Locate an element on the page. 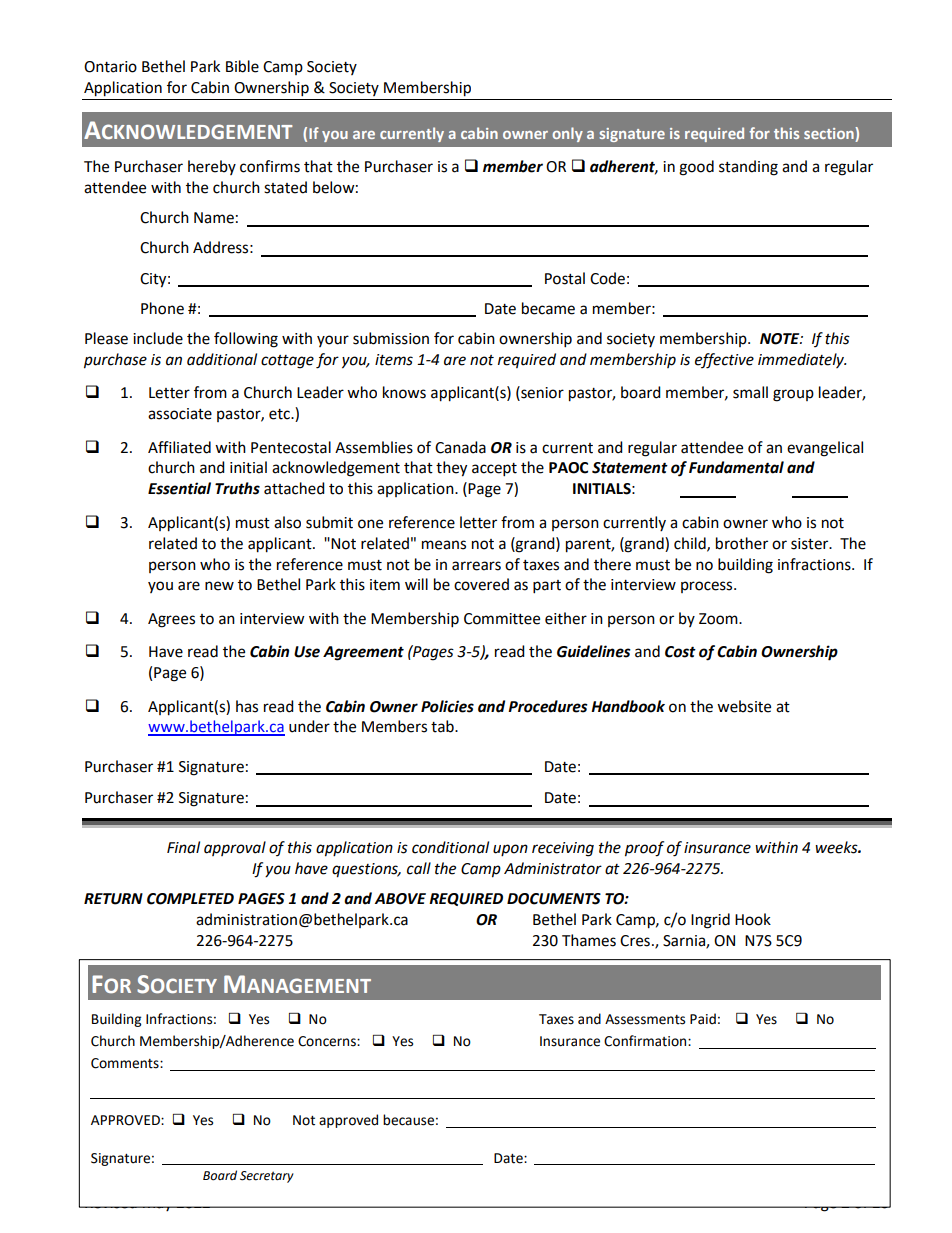 This image has height=1233, width=952. standing is located at coordinates (748, 168).
